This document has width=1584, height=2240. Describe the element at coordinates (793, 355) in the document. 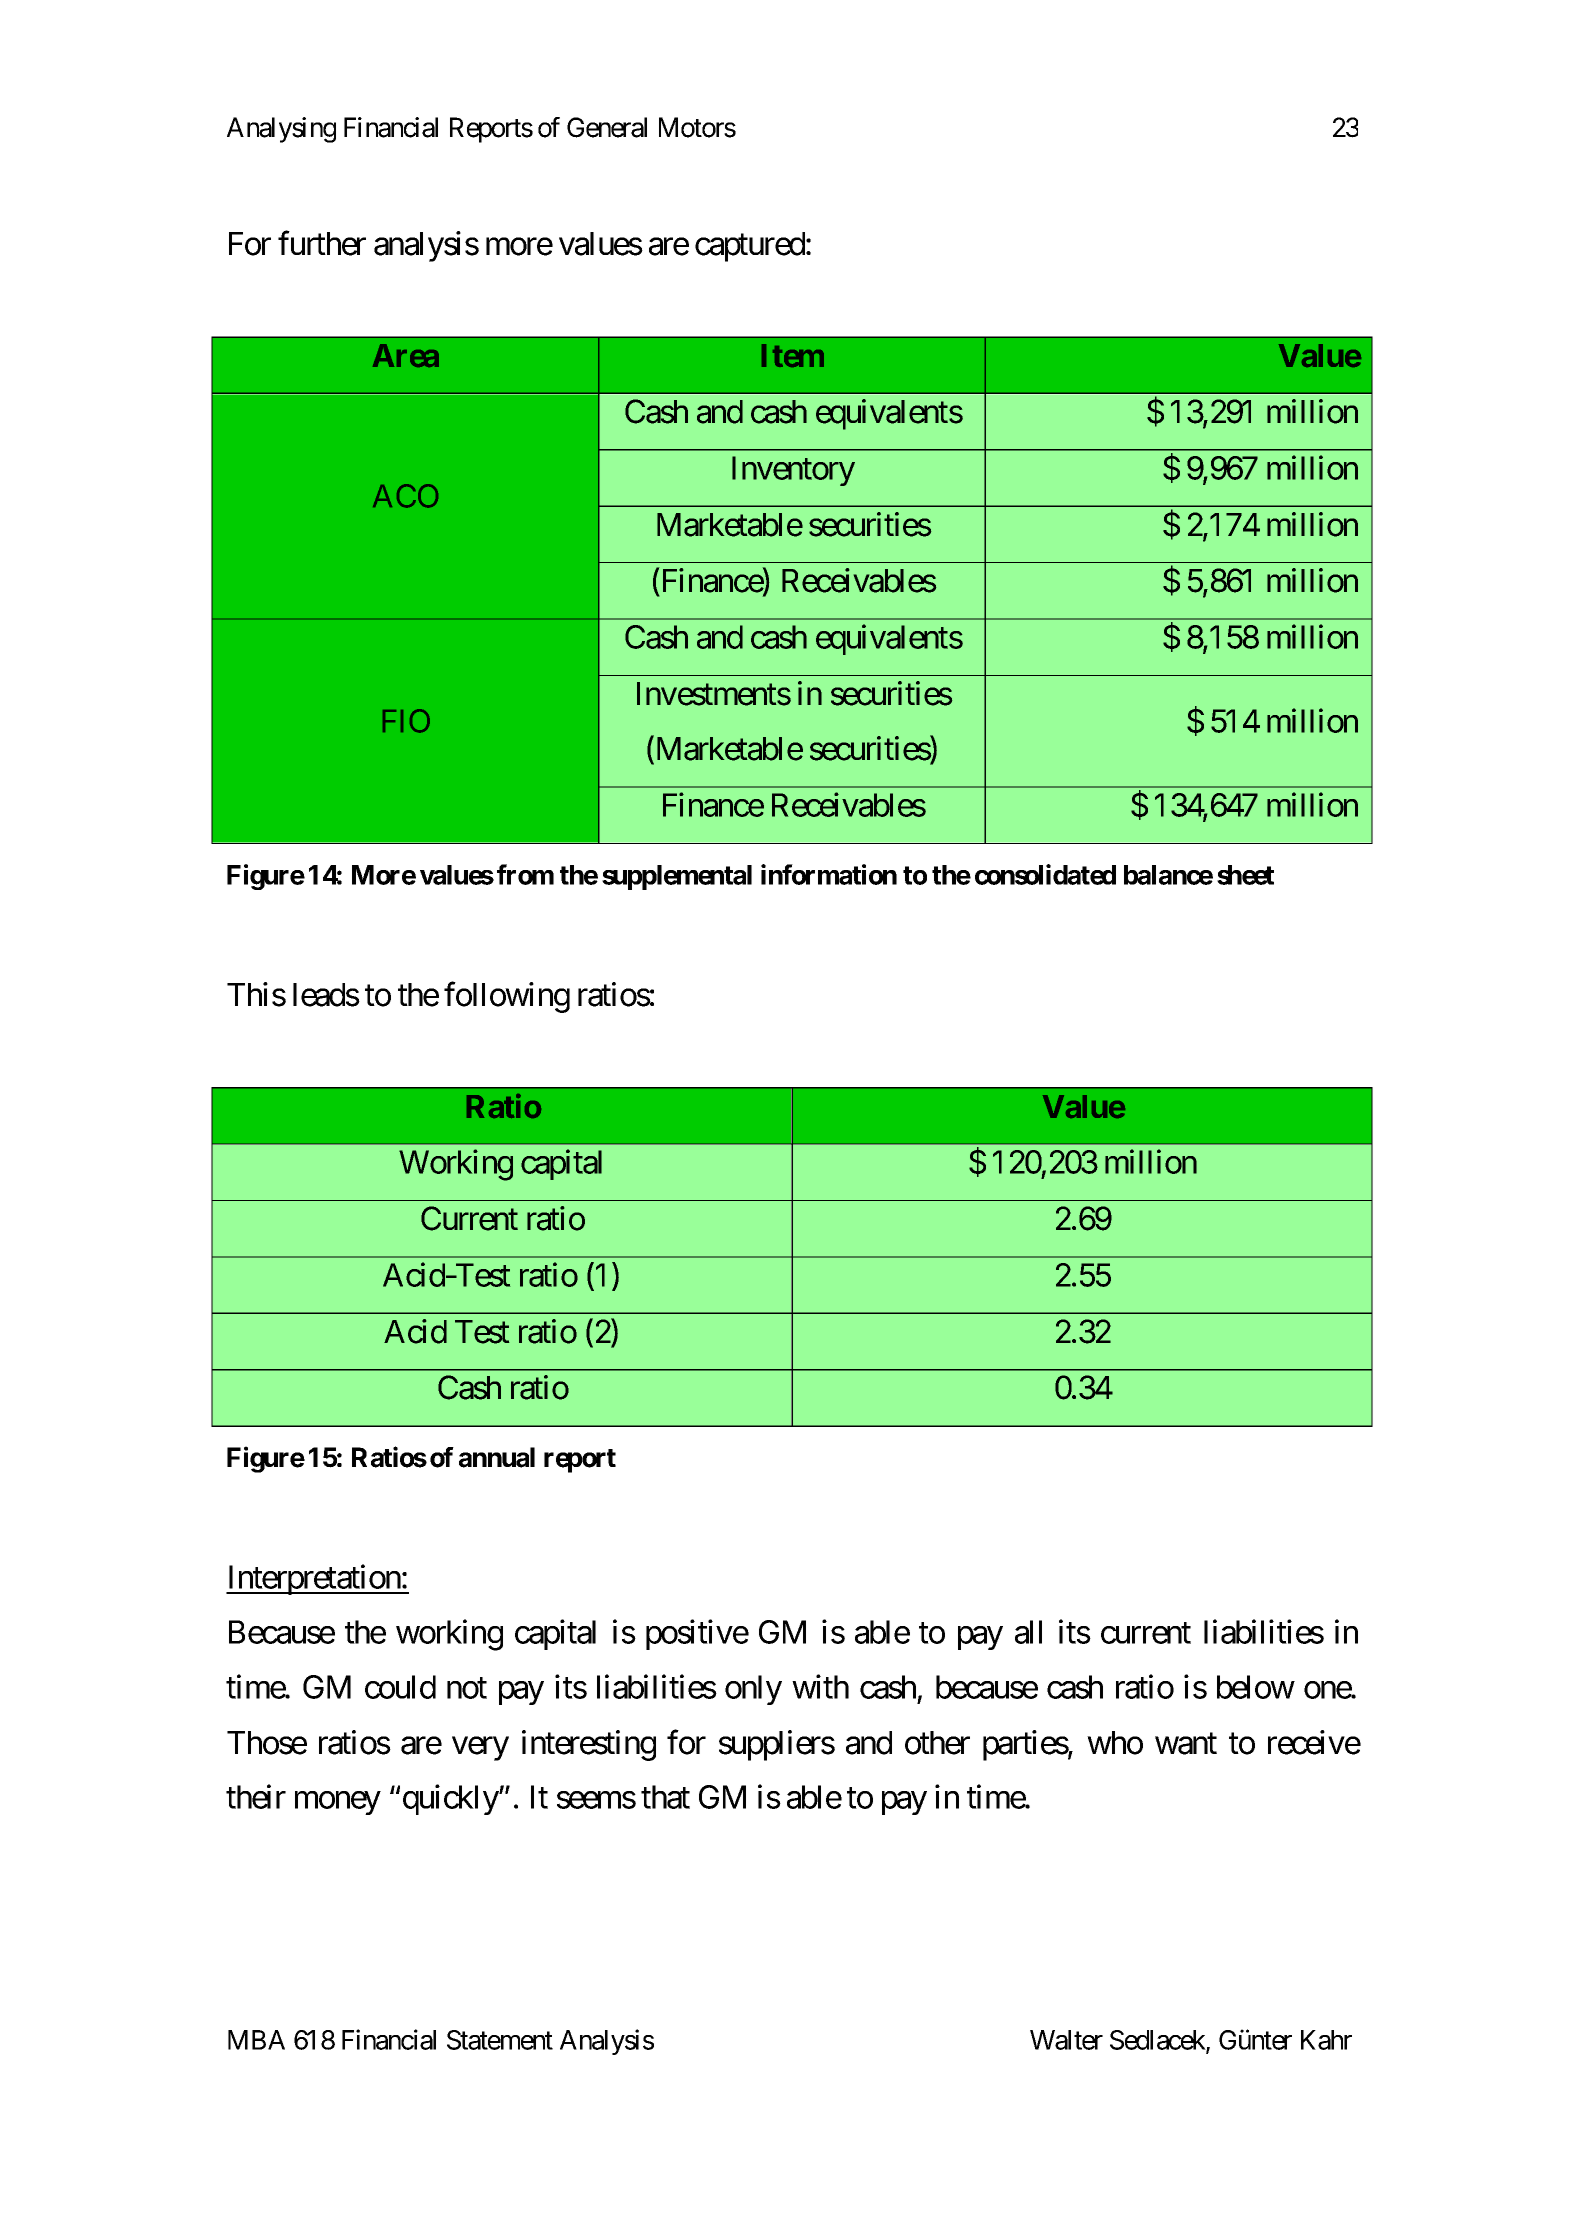

I see `Item` at that location.
